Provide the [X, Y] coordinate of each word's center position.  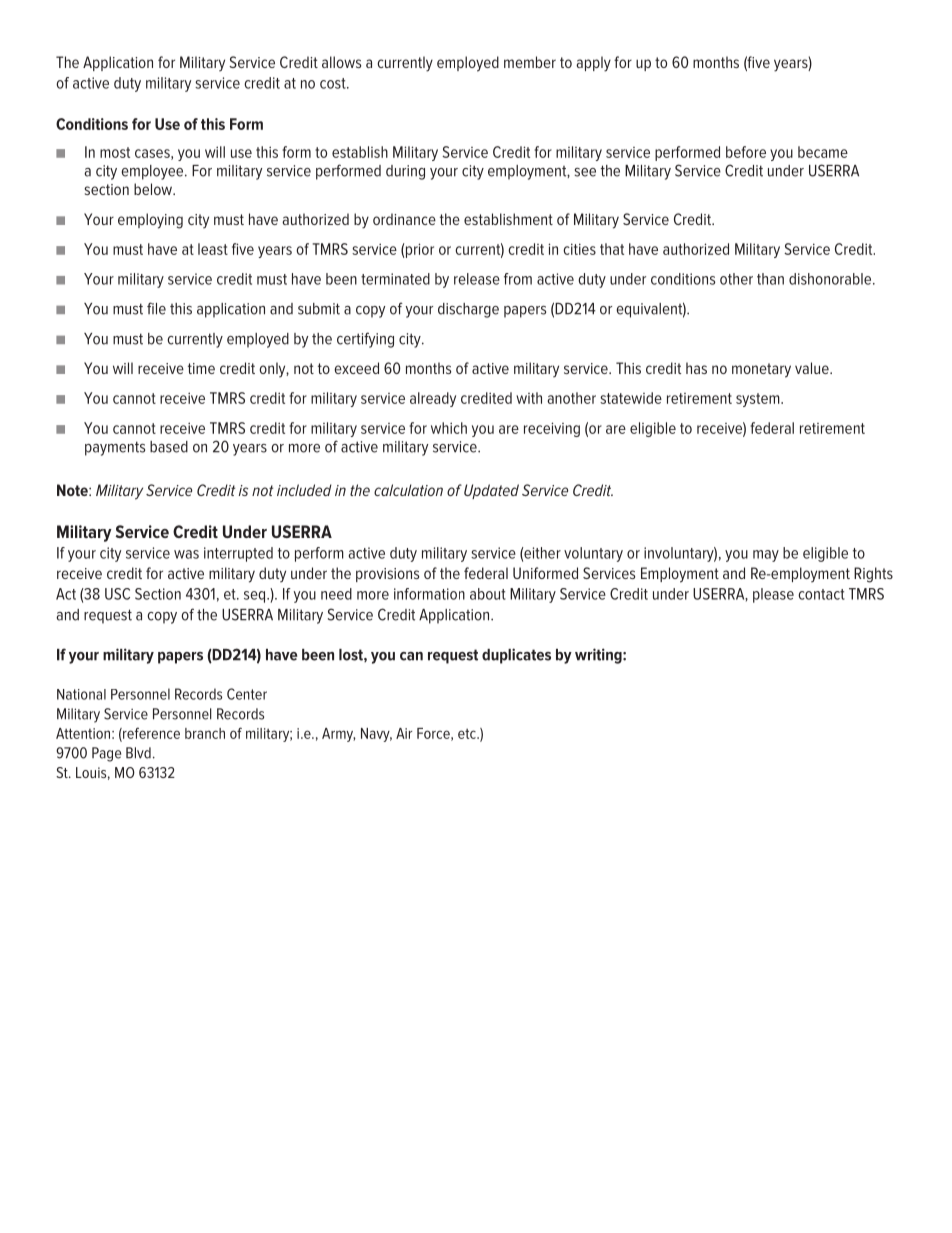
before [746, 152]
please [773, 595]
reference [150, 734]
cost [334, 83]
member [530, 62]
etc [468, 734]
